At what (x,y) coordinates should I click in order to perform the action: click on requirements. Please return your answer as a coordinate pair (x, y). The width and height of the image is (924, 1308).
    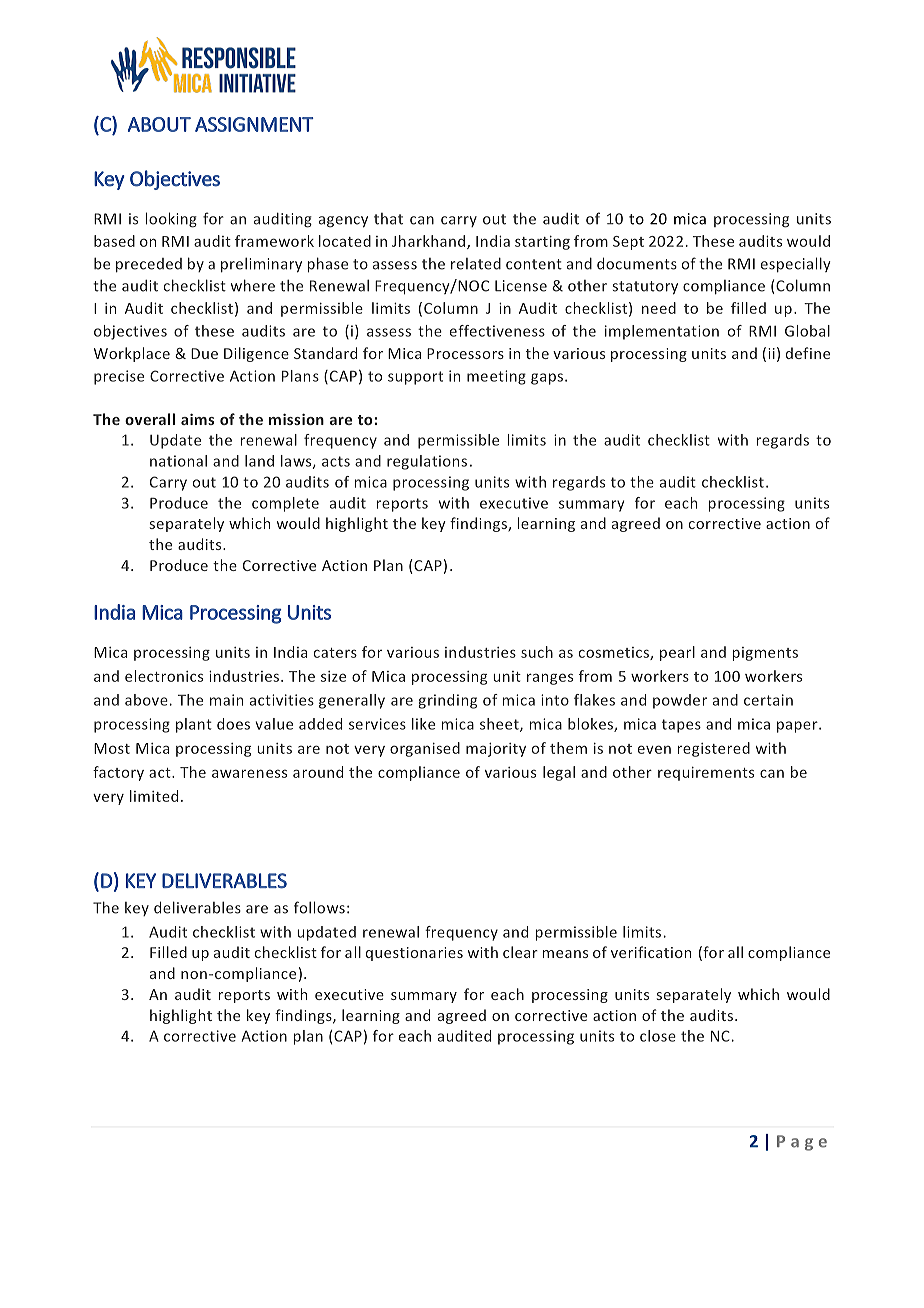
    Looking at the image, I should click on (706, 774).
